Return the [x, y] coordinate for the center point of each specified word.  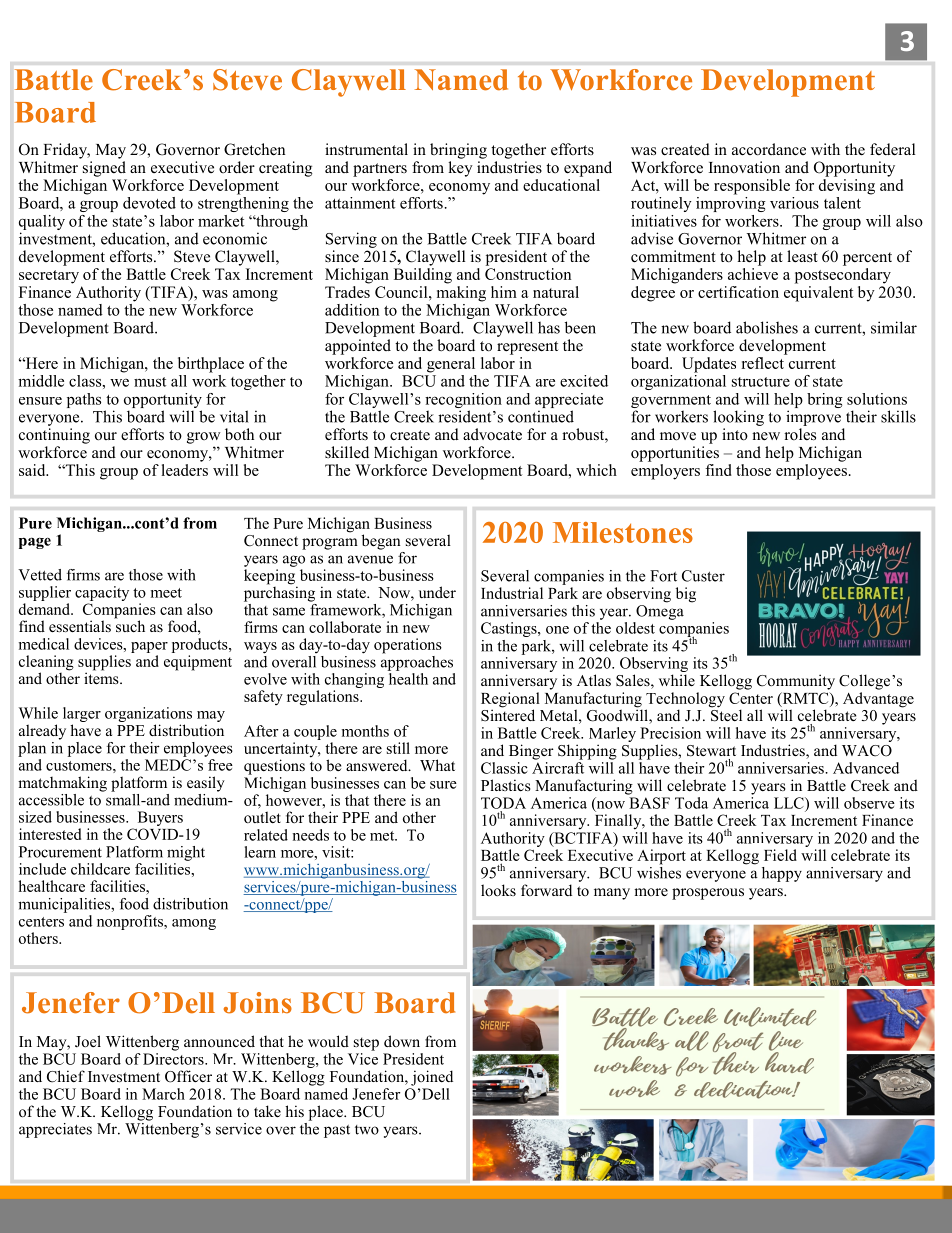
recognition [463, 402]
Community [796, 682]
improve [813, 418]
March [163, 1094]
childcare [100, 869]
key [460, 169]
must [150, 382]
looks [498, 890]
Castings [510, 629]
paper [149, 647]
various [794, 203]
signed [104, 169]
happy [782, 874]
